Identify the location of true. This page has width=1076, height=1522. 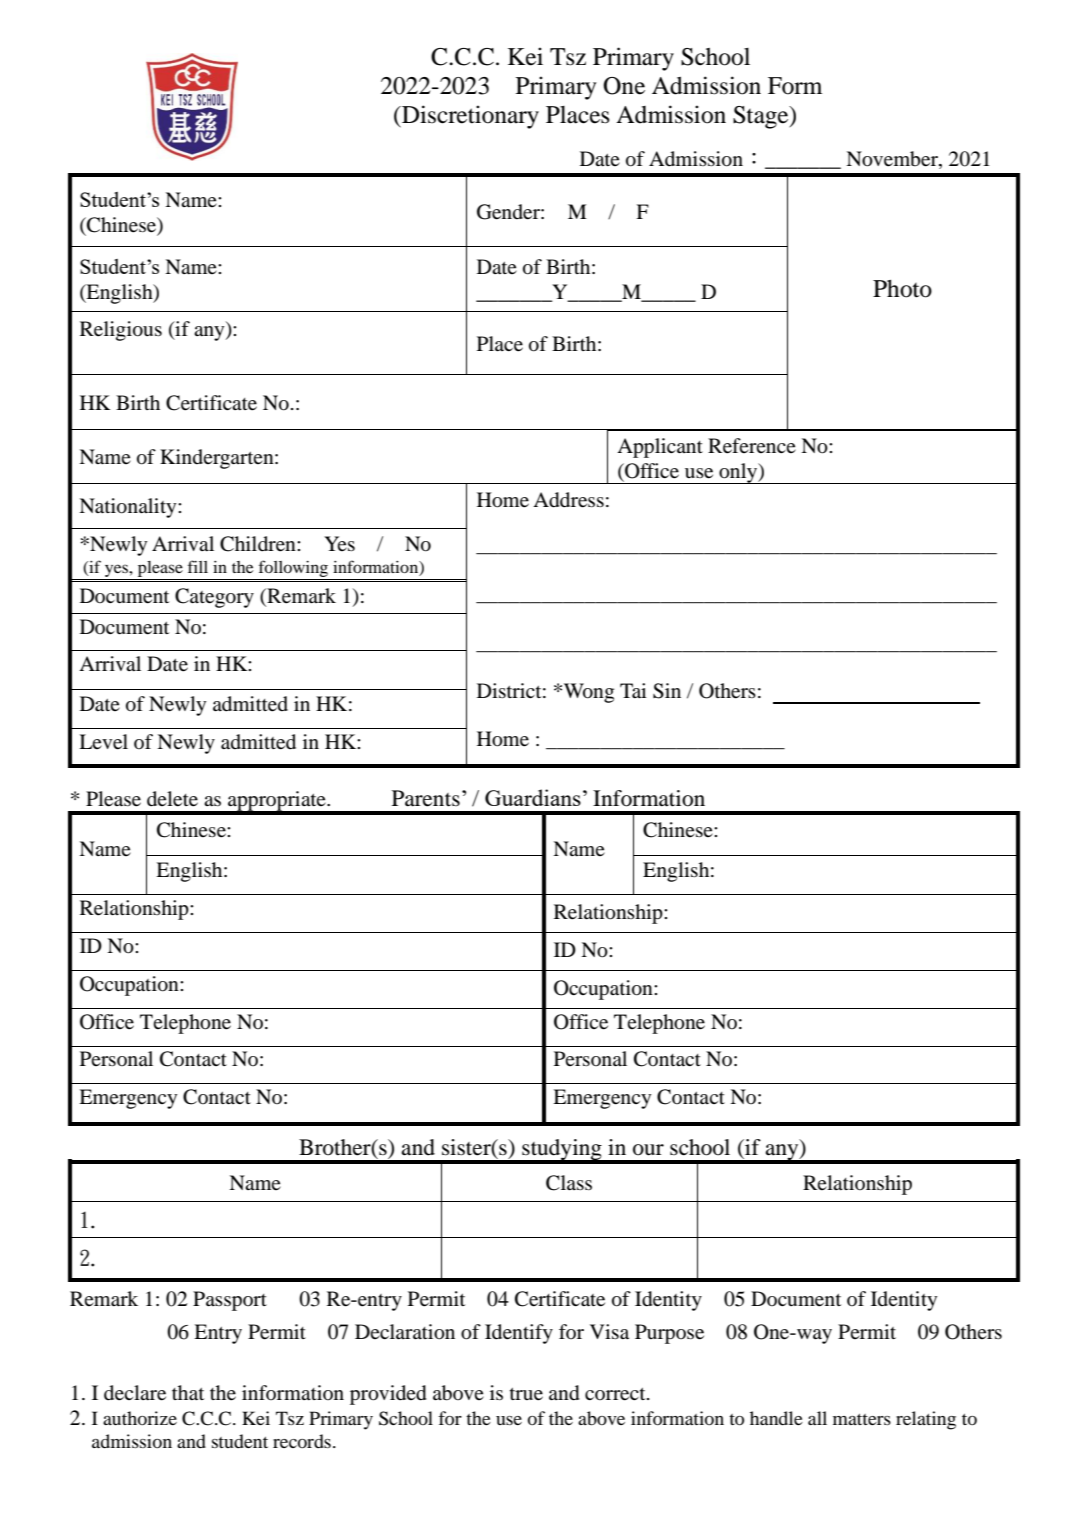
(526, 1394).
